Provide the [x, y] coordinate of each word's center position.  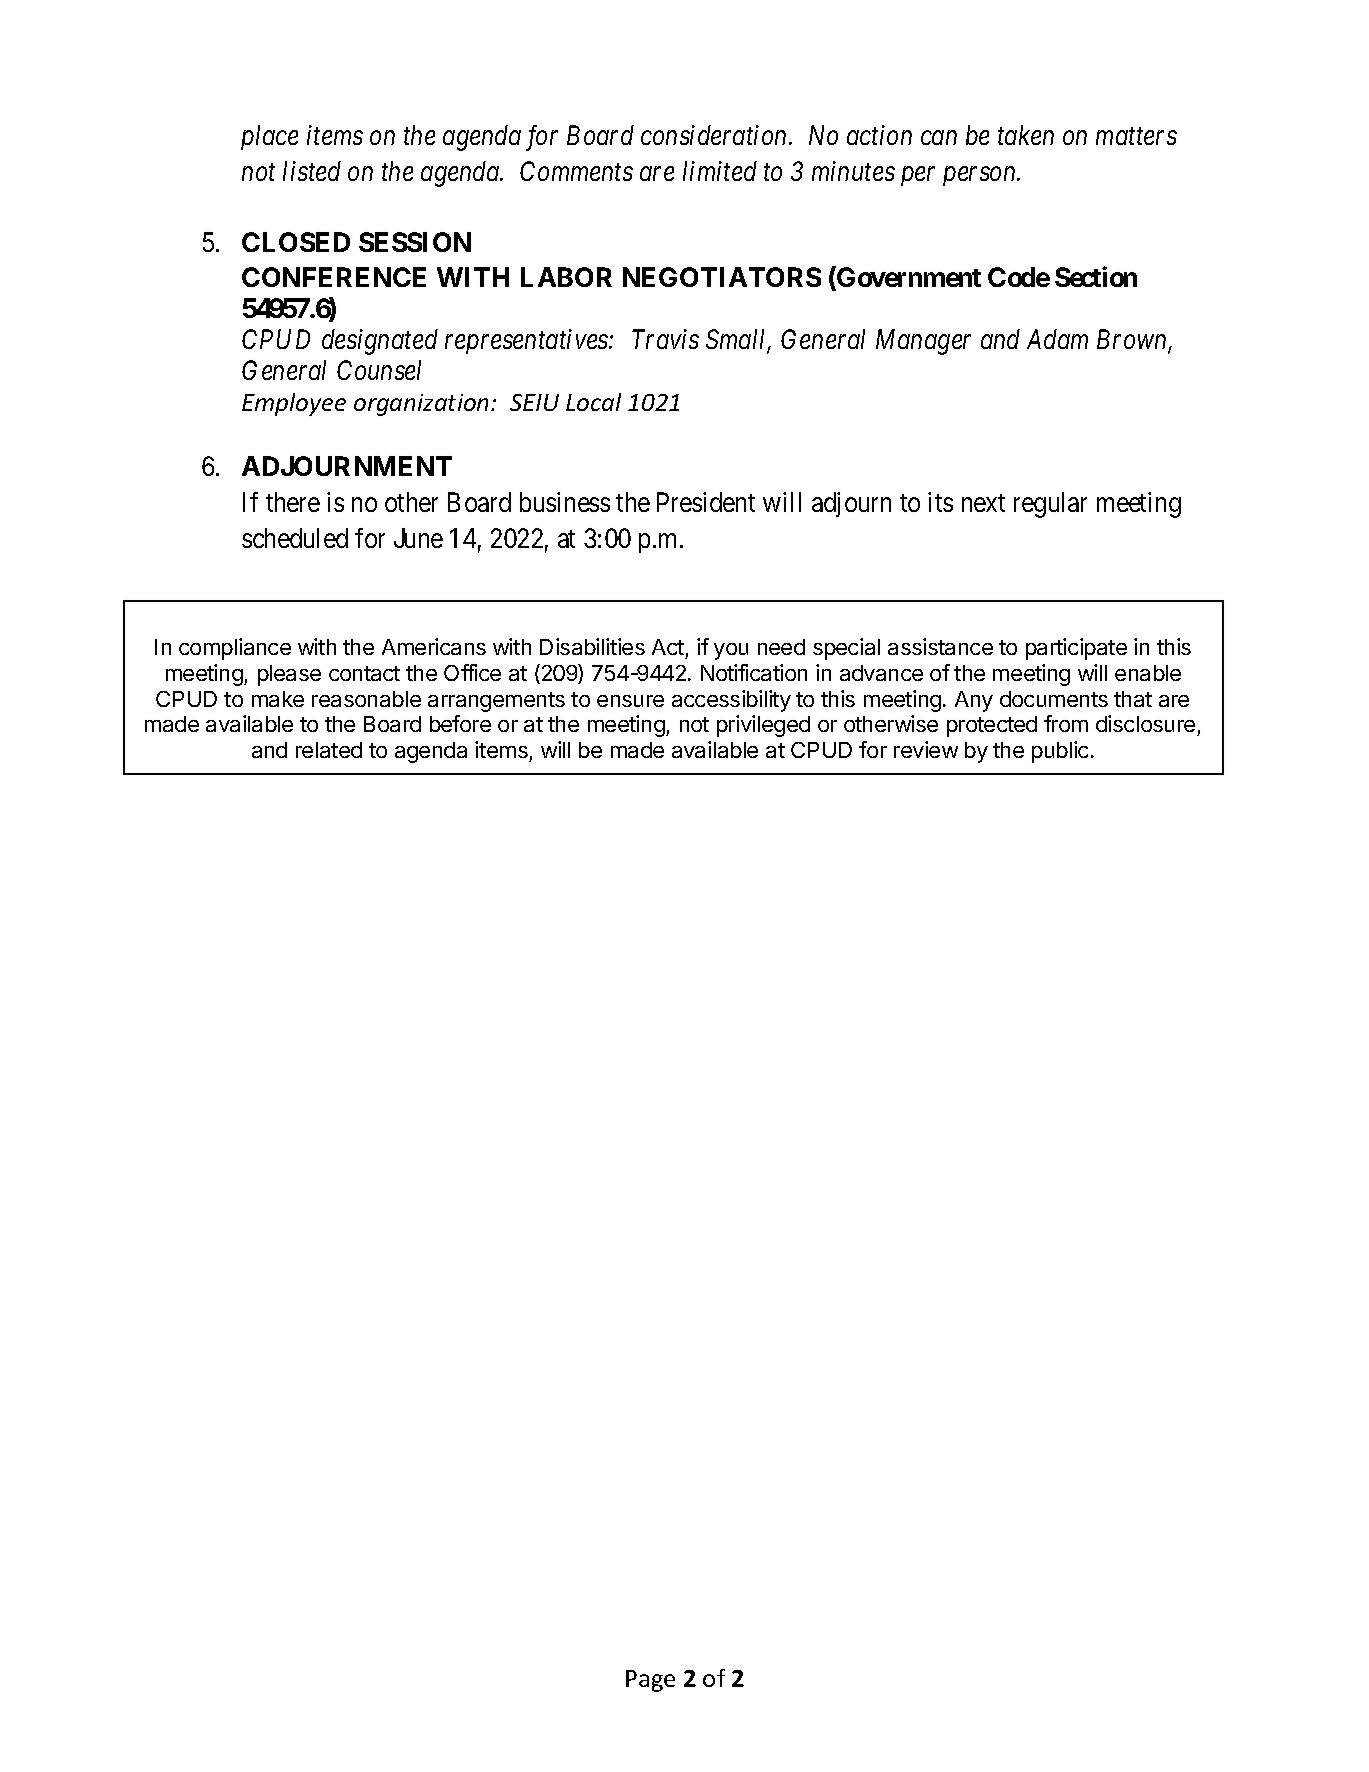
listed [312, 171]
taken [1026, 135]
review [926, 749]
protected [992, 726]
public [1060, 752]
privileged [763, 726]
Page [650, 1681]
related [329, 750]
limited [720, 171]
